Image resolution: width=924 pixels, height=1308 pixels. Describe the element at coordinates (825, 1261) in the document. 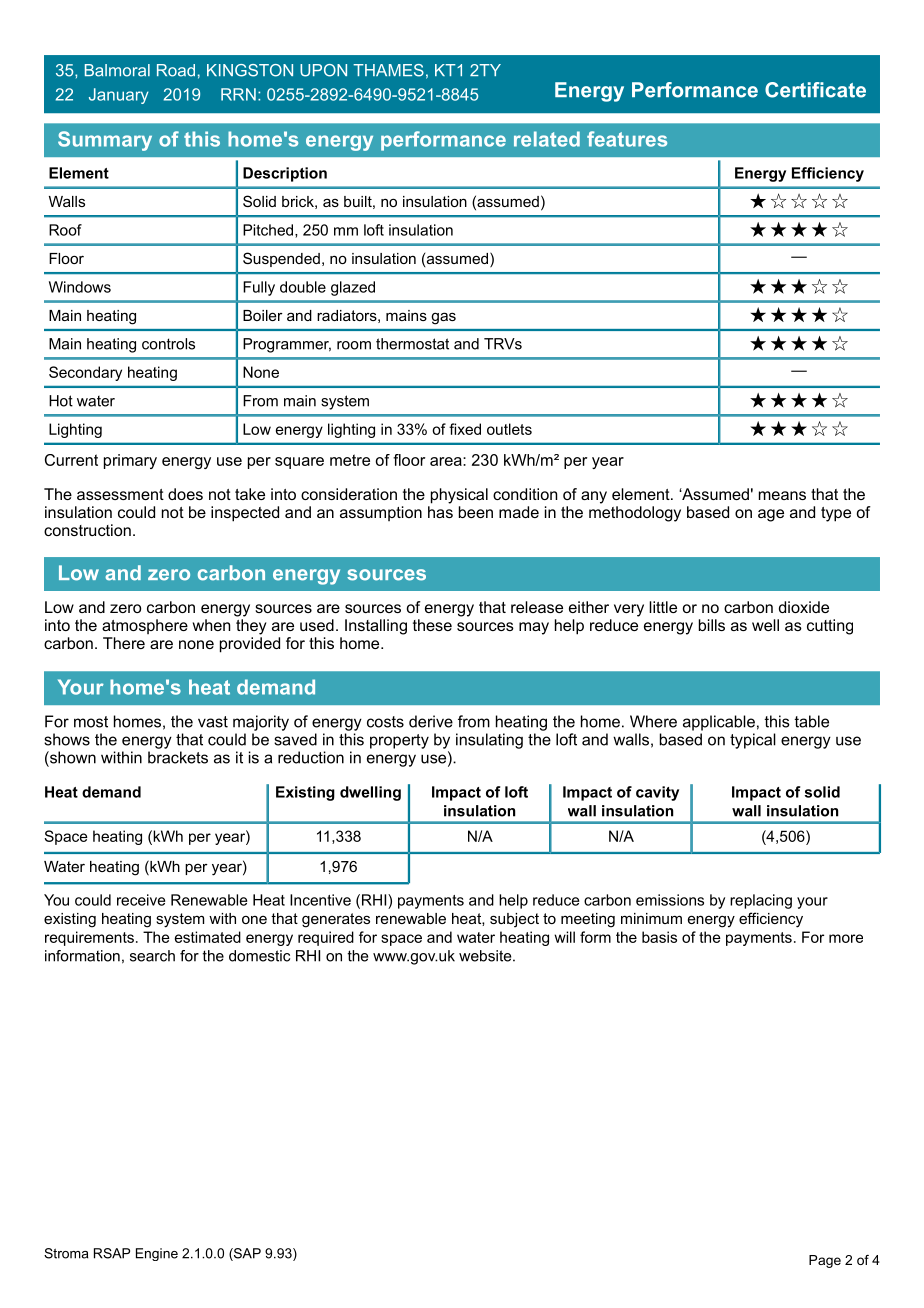

I see `Page` at that location.
